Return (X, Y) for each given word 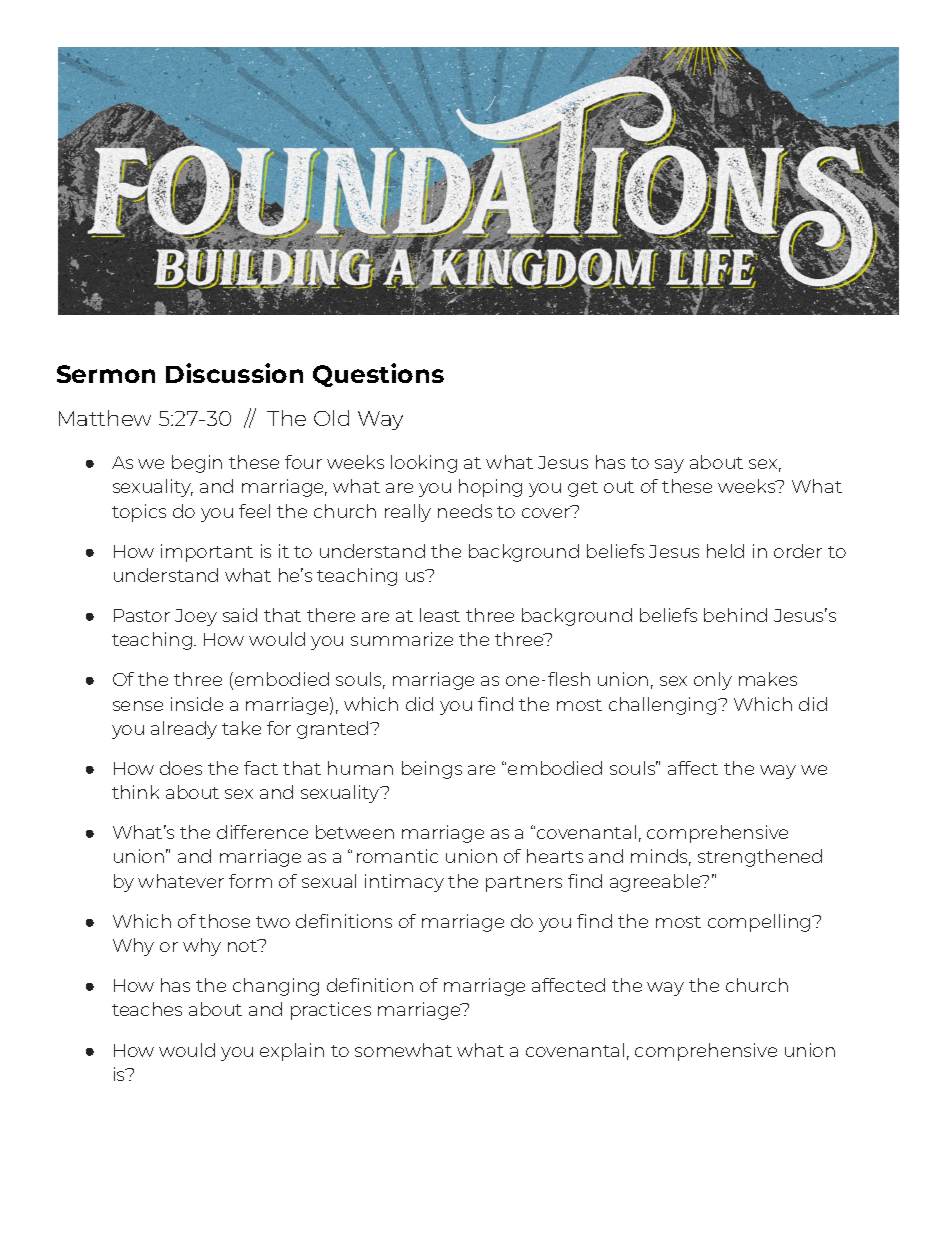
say (669, 466)
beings (432, 770)
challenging (664, 706)
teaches (147, 1009)
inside (197, 704)
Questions (378, 375)
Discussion (234, 373)
